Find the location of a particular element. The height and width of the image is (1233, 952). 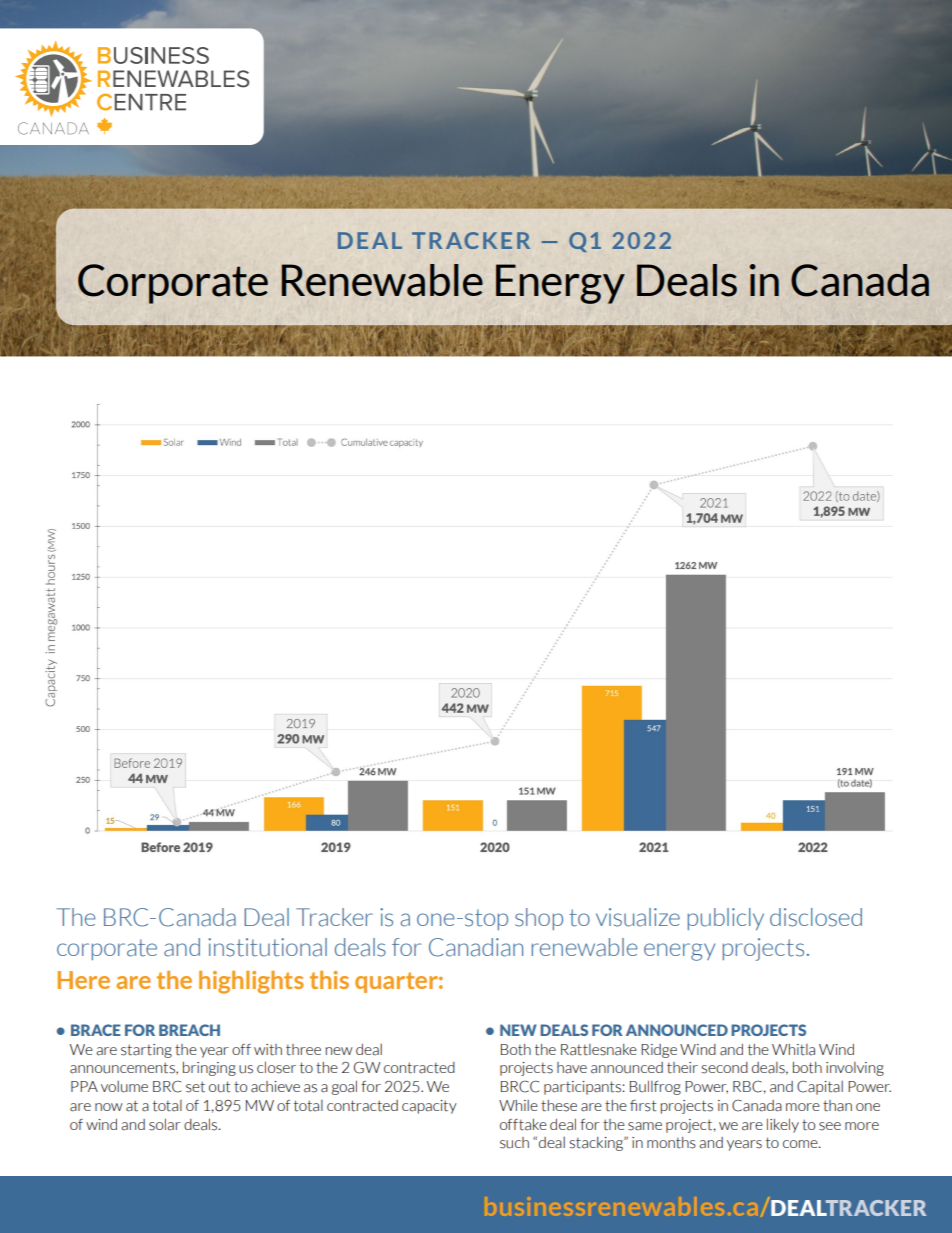

second is located at coordinates (724, 1068).
